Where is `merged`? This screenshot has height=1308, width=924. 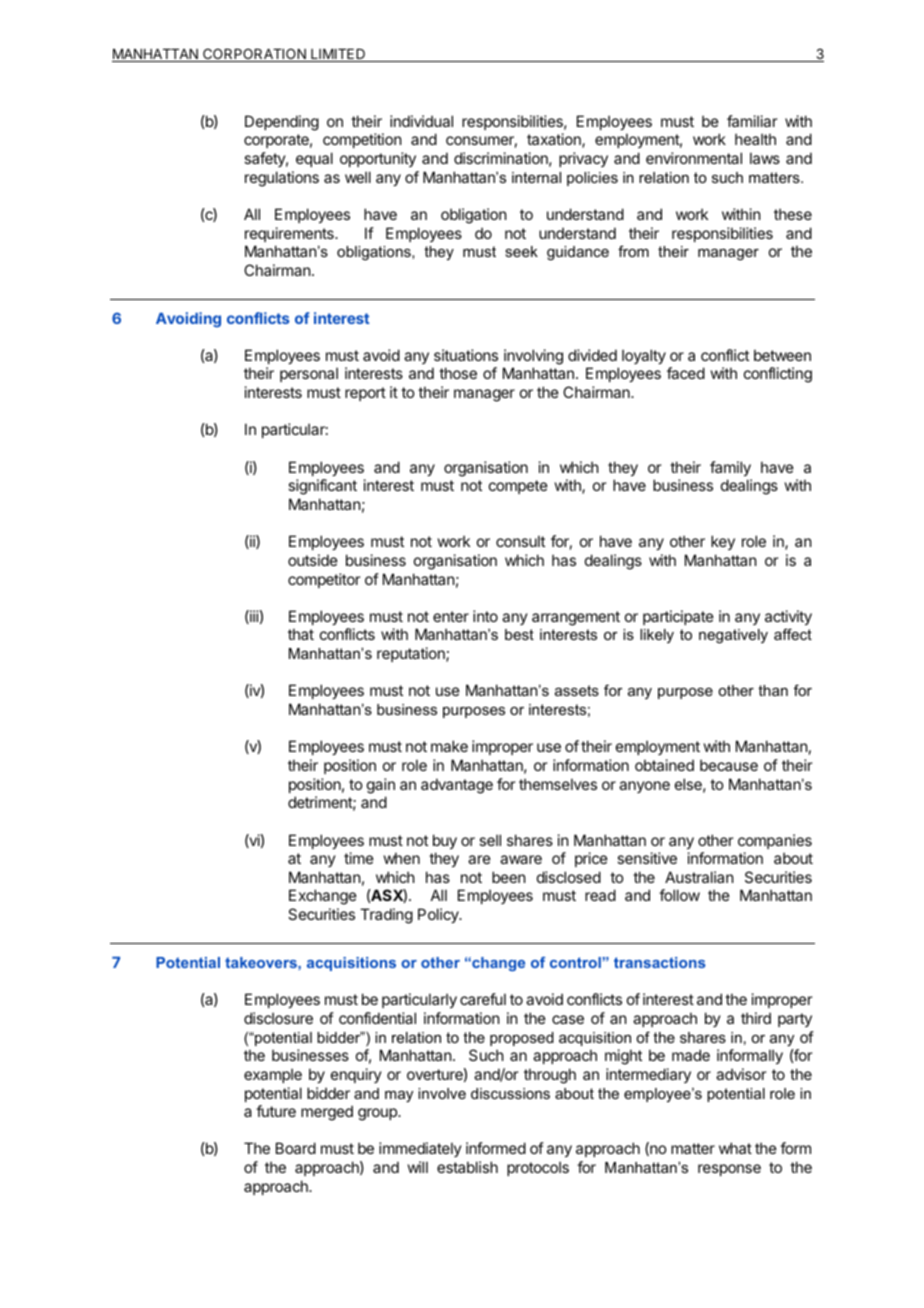 merged is located at coordinates (327, 1113).
